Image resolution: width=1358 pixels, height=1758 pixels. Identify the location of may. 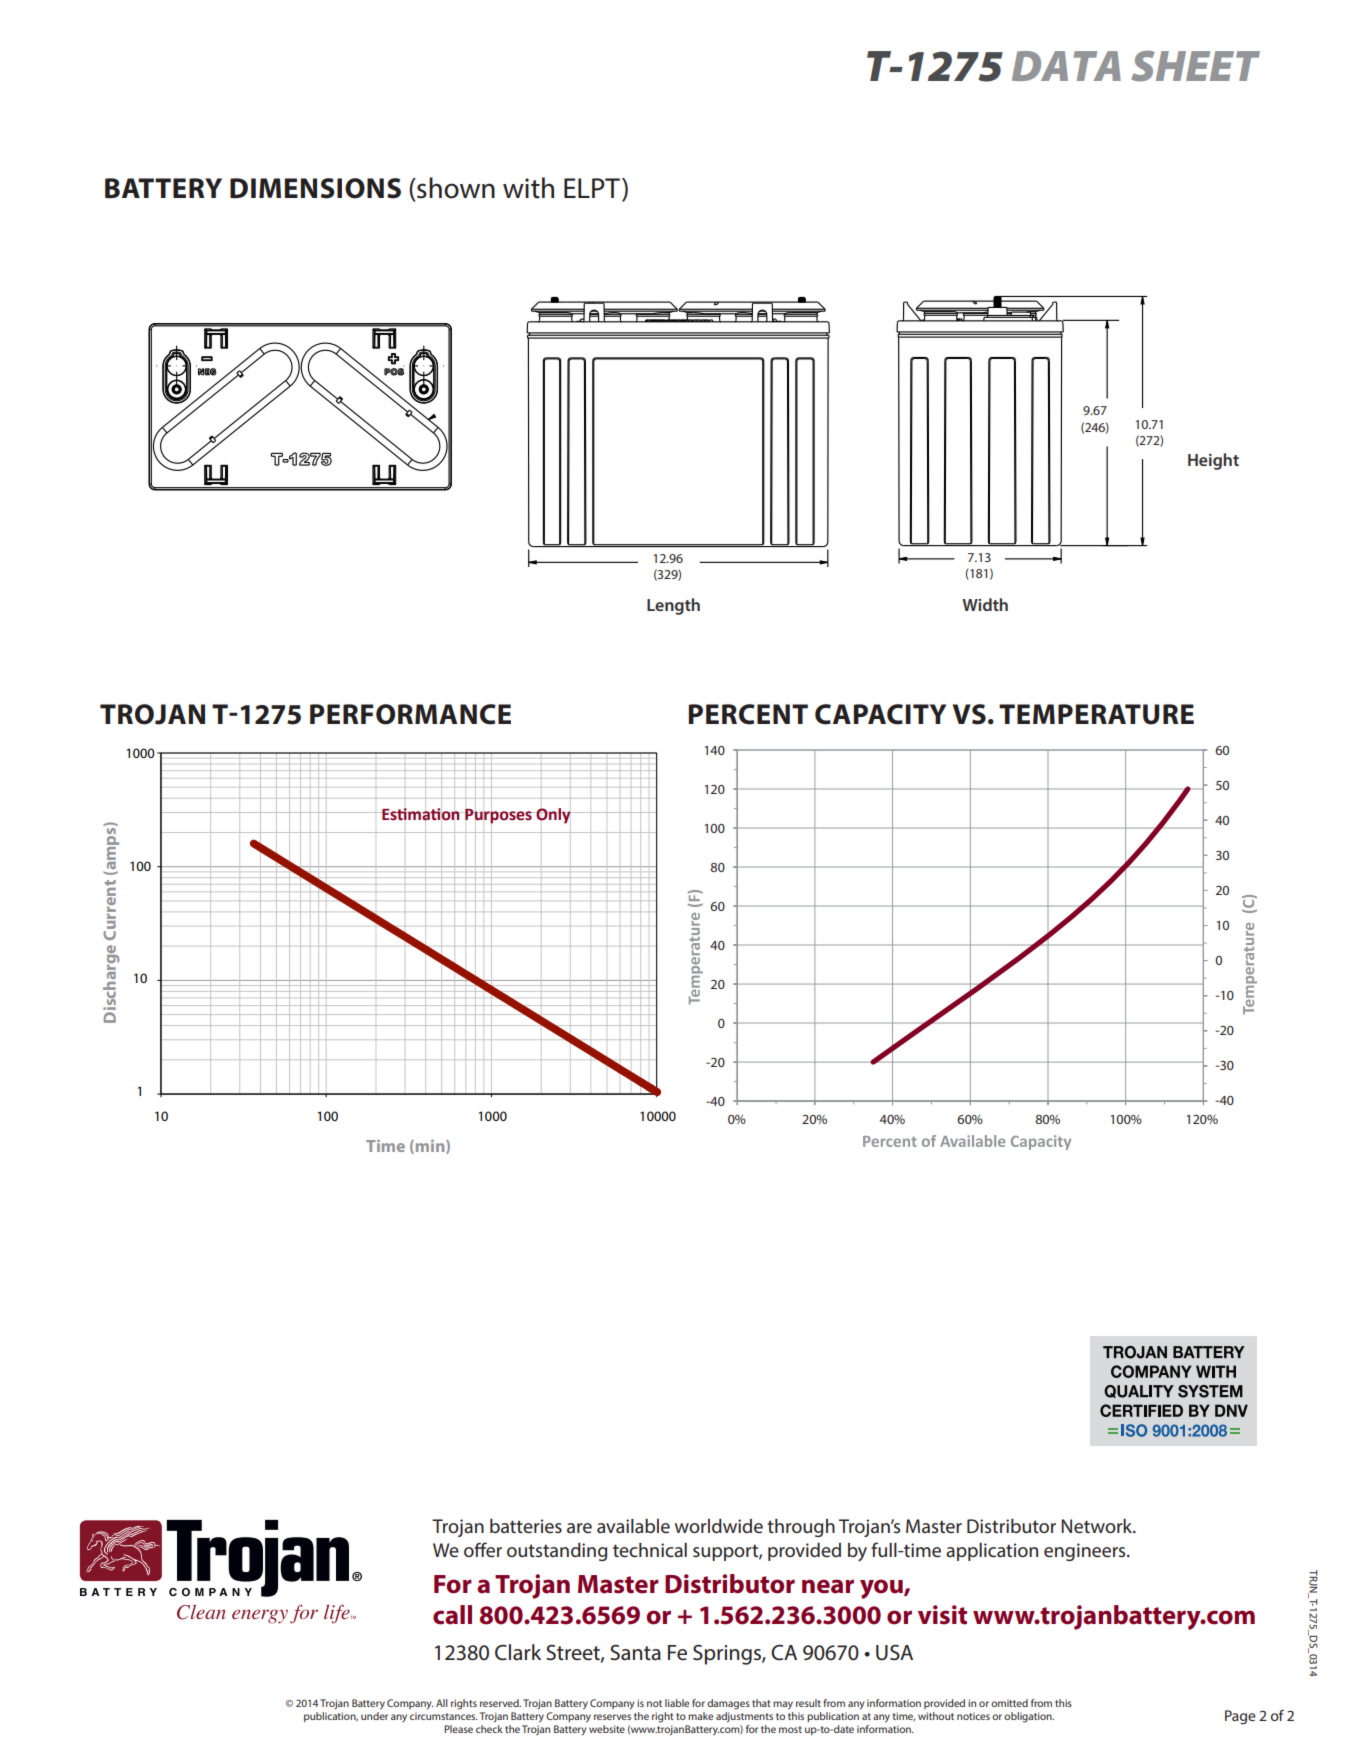
(783, 1705).
